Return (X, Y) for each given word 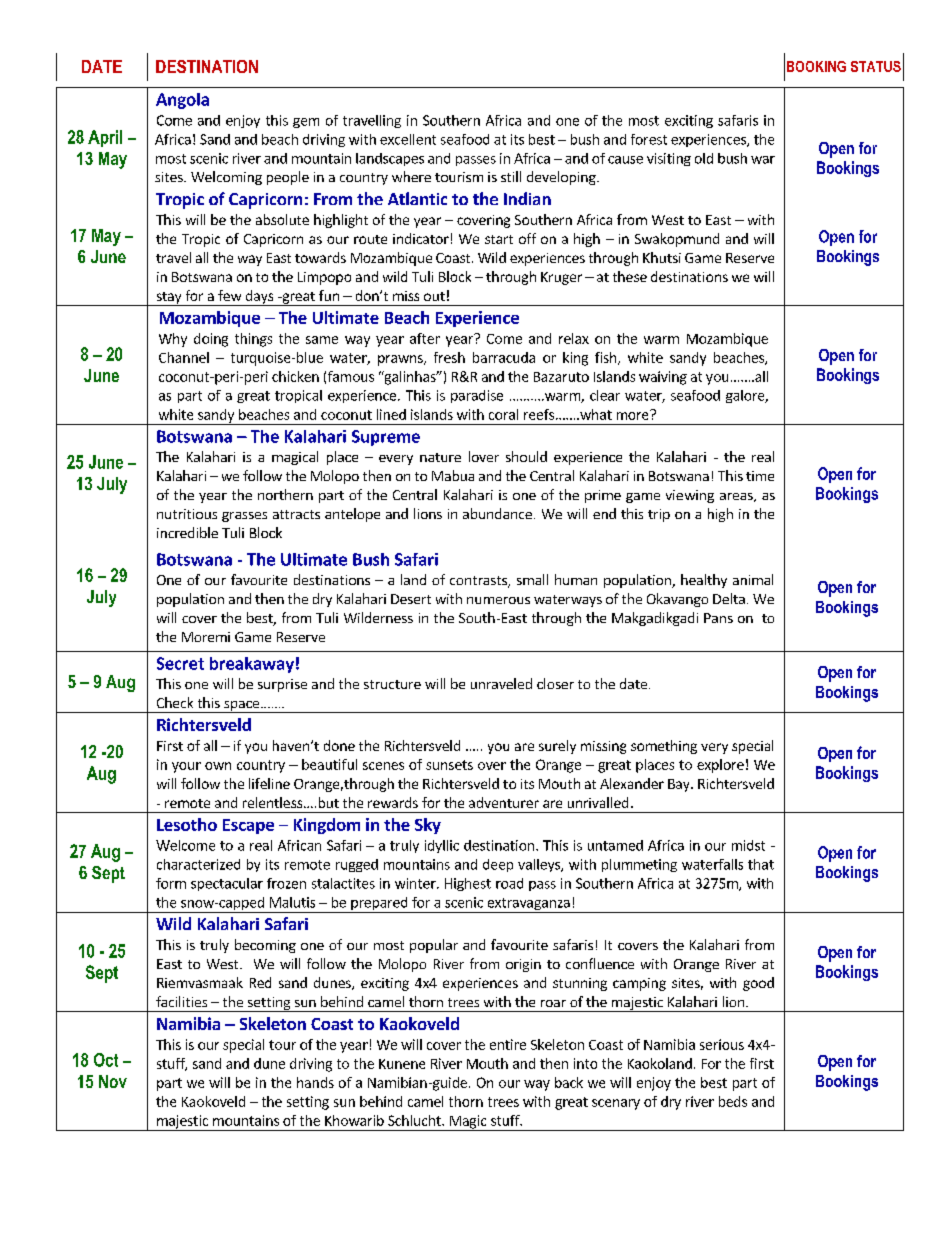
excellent (408, 139)
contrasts (479, 582)
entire (508, 1044)
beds (733, 1101)
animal (753, 579)
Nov (113, 1081)
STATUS (876, 66)
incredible (187, 532)
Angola (182, 101)
